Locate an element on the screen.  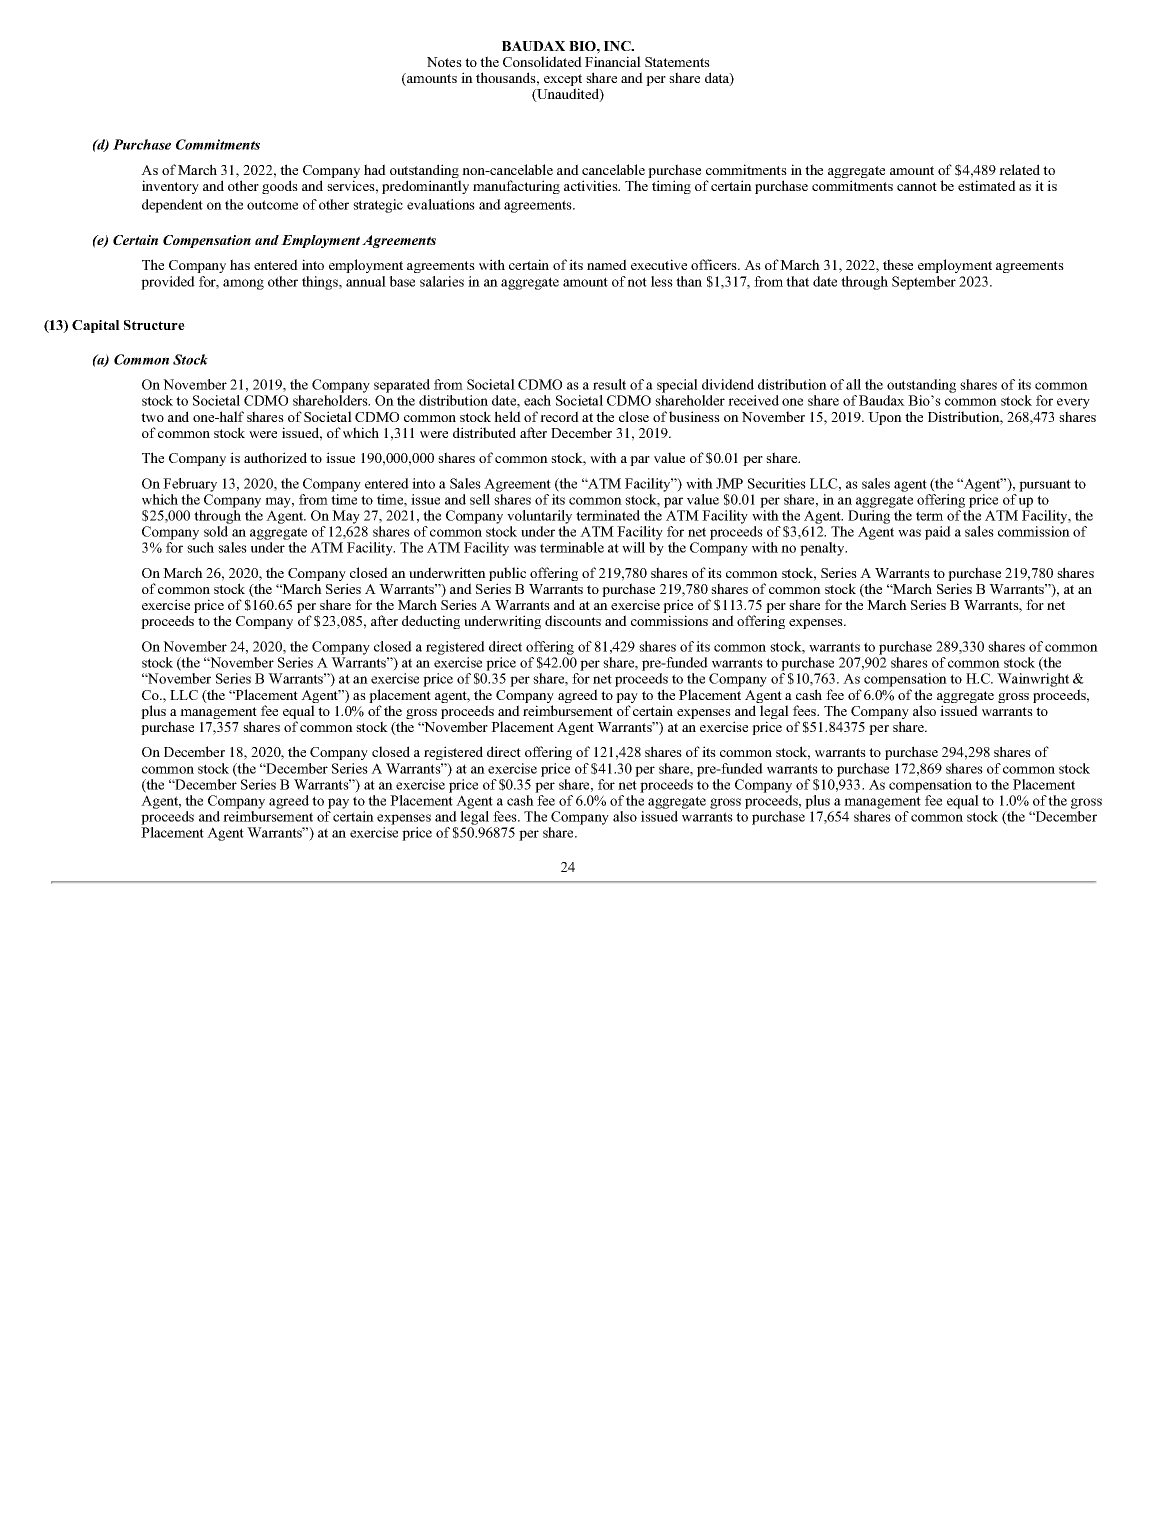
named is located at coordinates (607, 264).
